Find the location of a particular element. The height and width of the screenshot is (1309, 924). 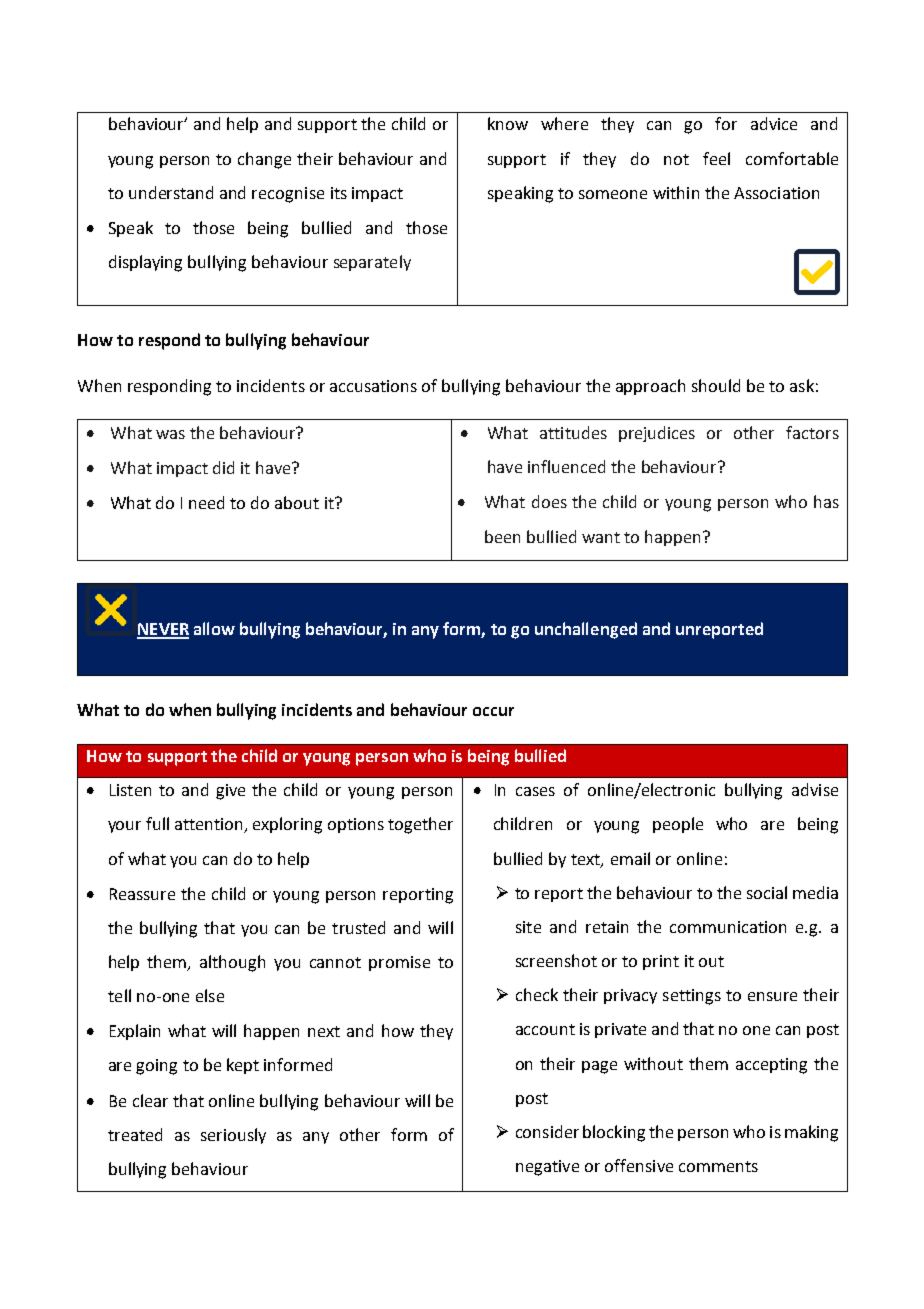

has is located at coordinates (826, 501).
